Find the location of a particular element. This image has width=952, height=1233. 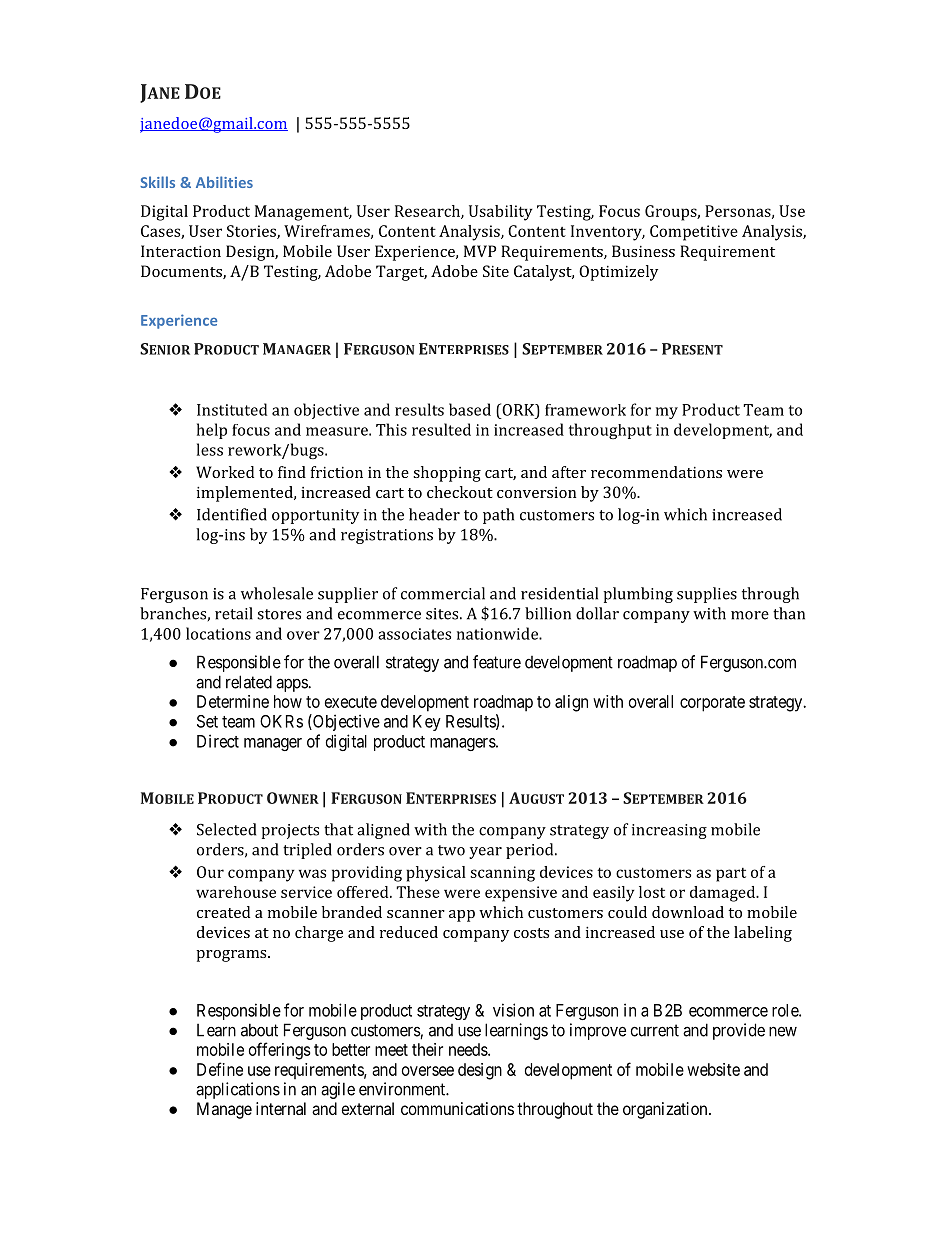

more is located at coordinates (750, 615).
